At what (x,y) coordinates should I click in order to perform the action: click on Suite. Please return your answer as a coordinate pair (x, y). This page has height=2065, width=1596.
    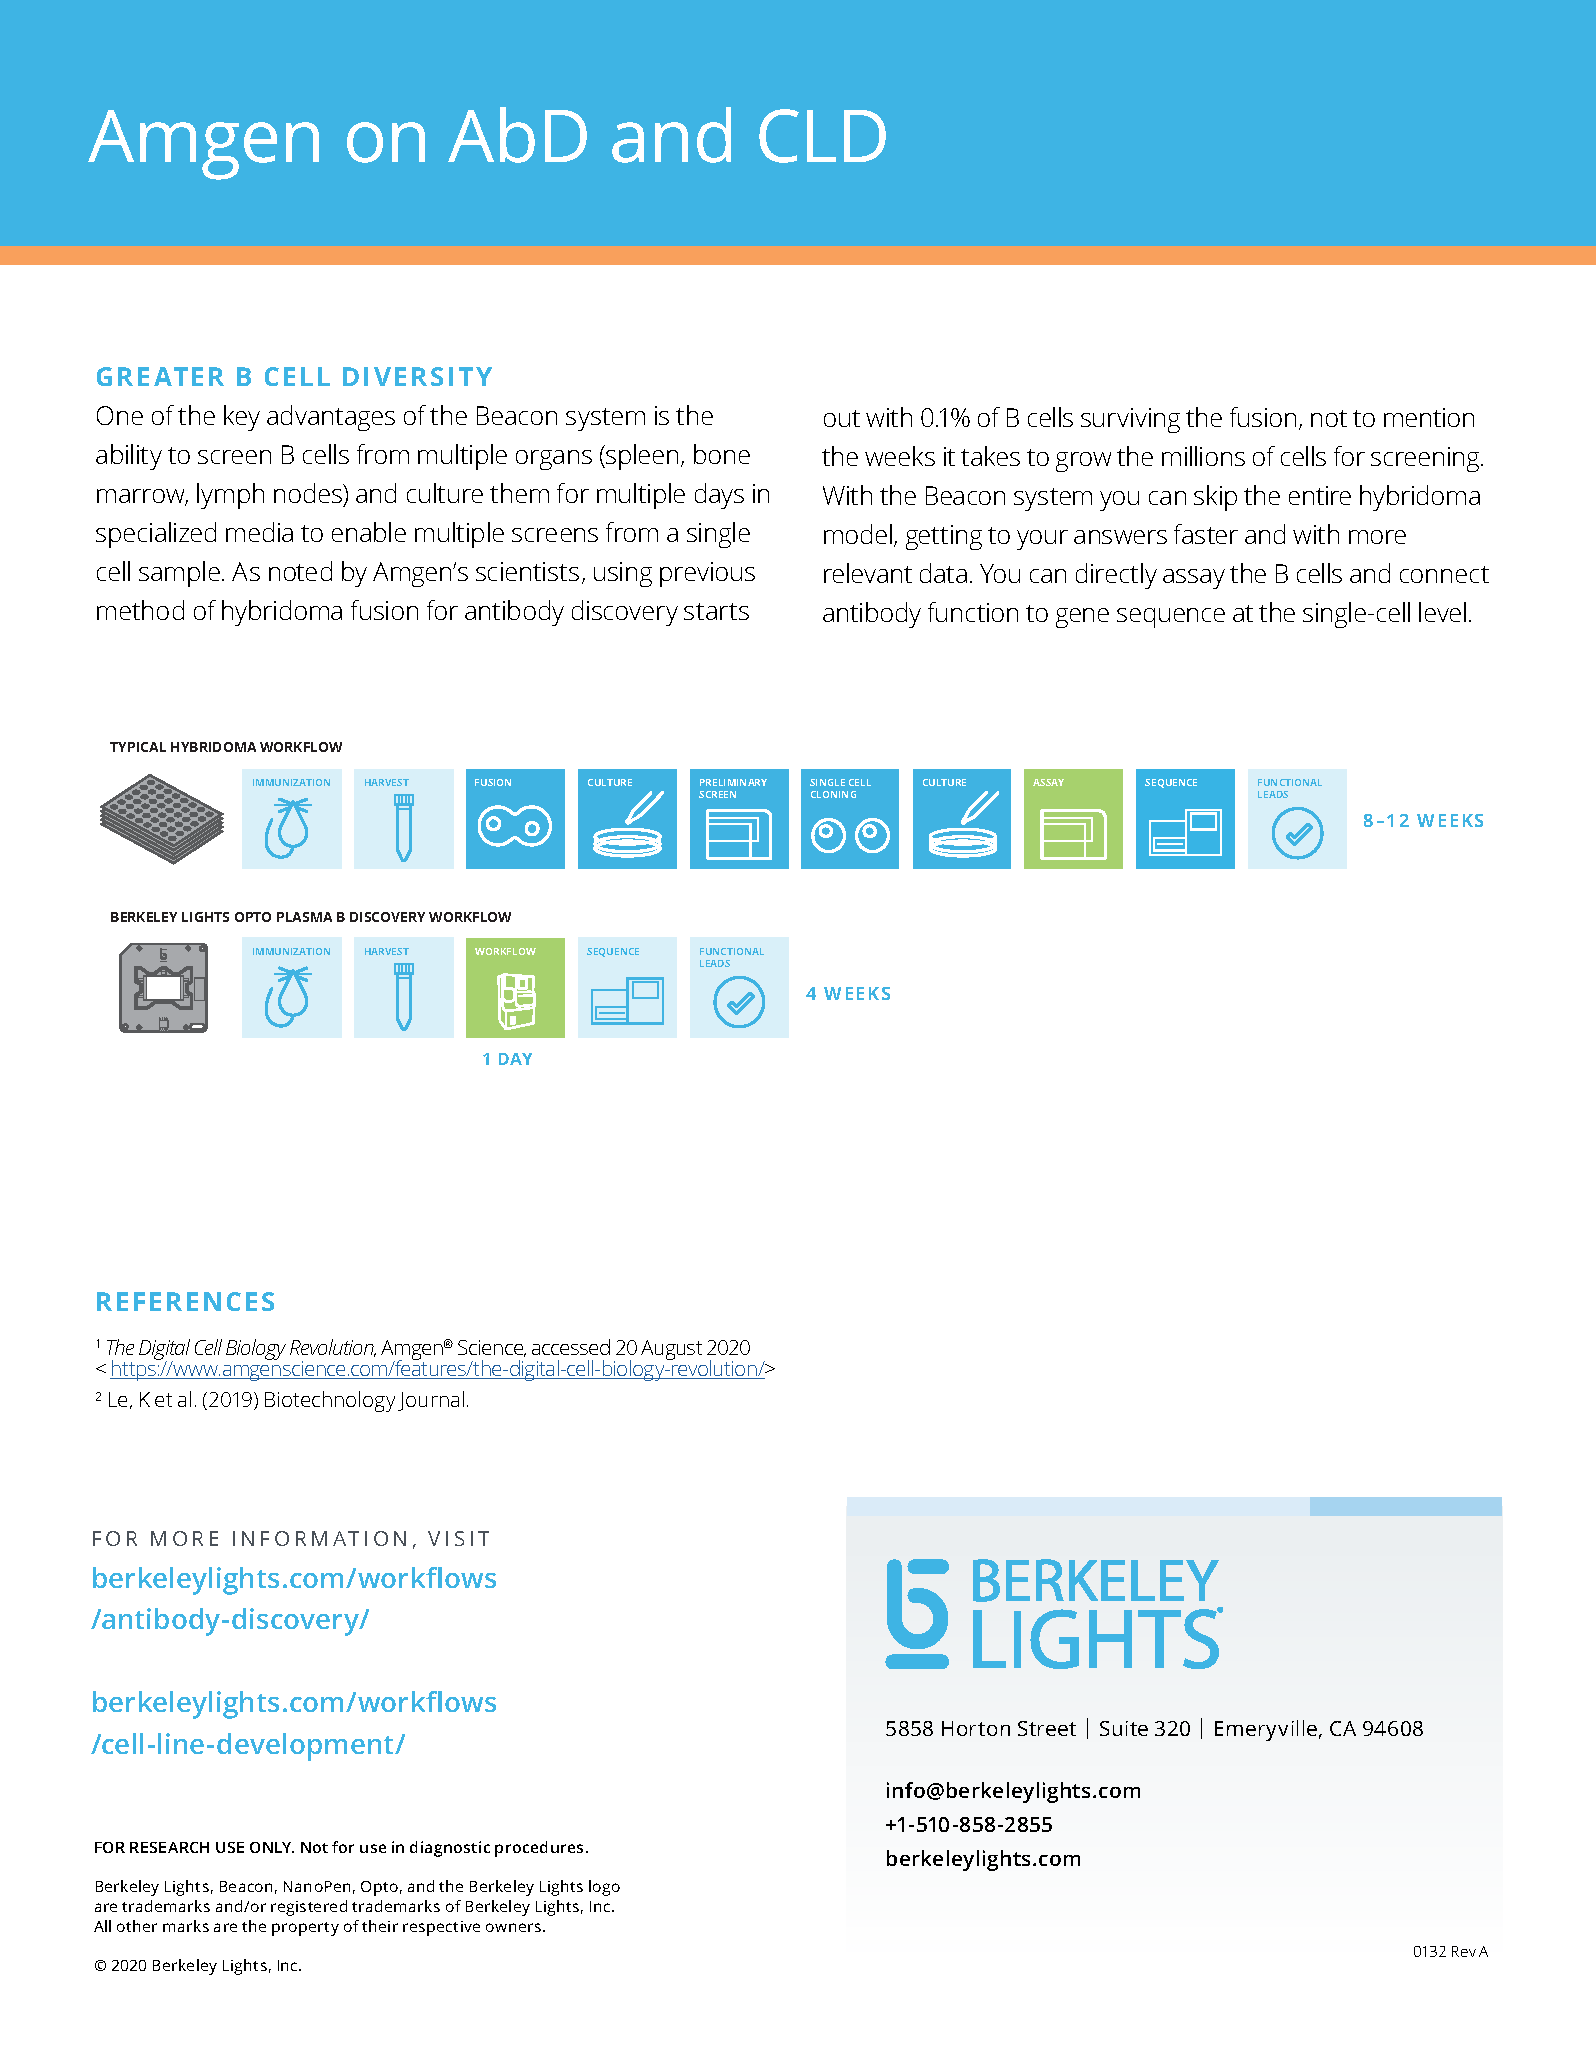
    Looking at the image, I should click on (1124, 1728).
